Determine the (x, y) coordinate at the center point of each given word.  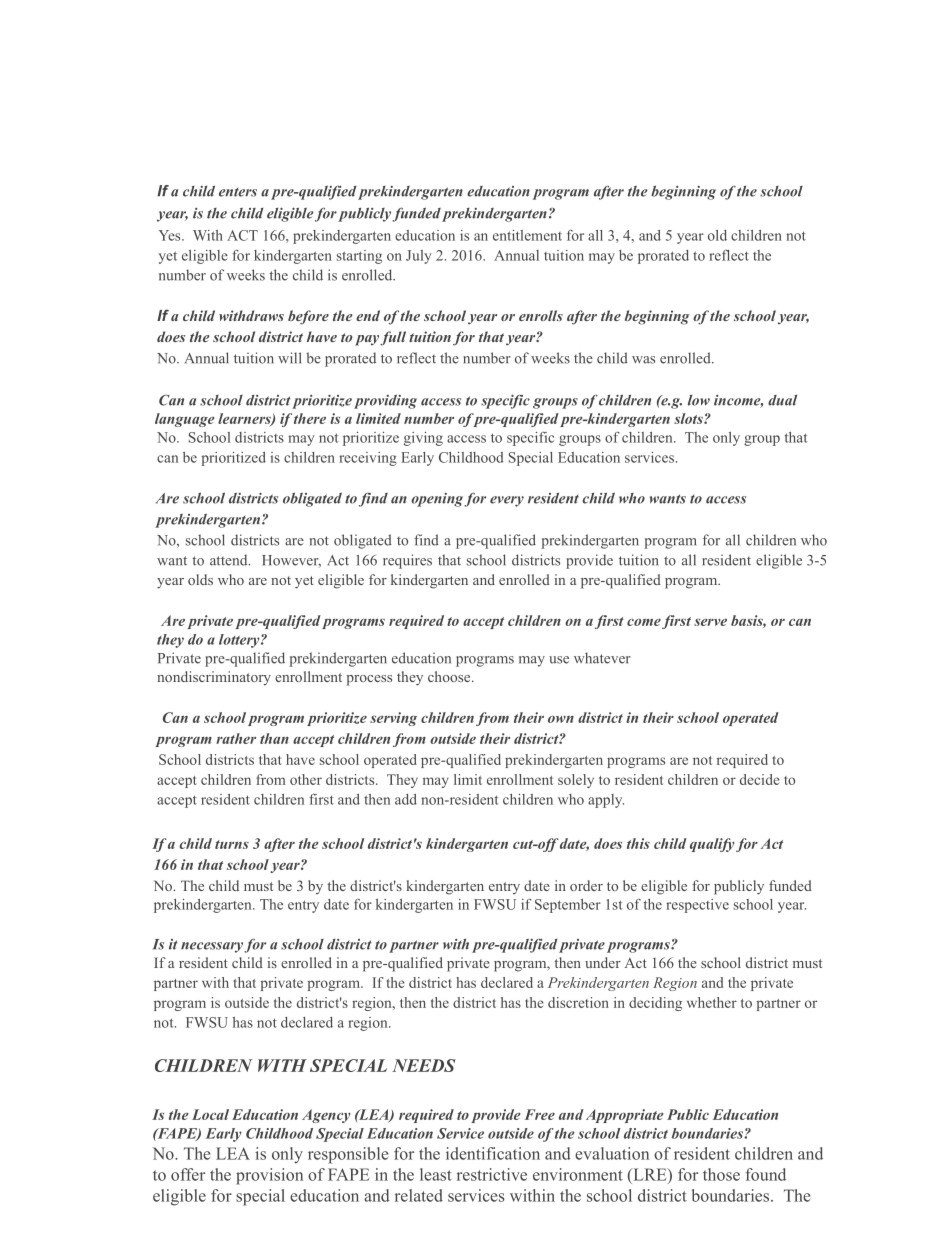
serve (710, 622)
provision (269, 1176)
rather (236, 738)
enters (238, 192)
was (643, 360)
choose (450, 676)
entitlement (527, 235)
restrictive (492, 1174)
